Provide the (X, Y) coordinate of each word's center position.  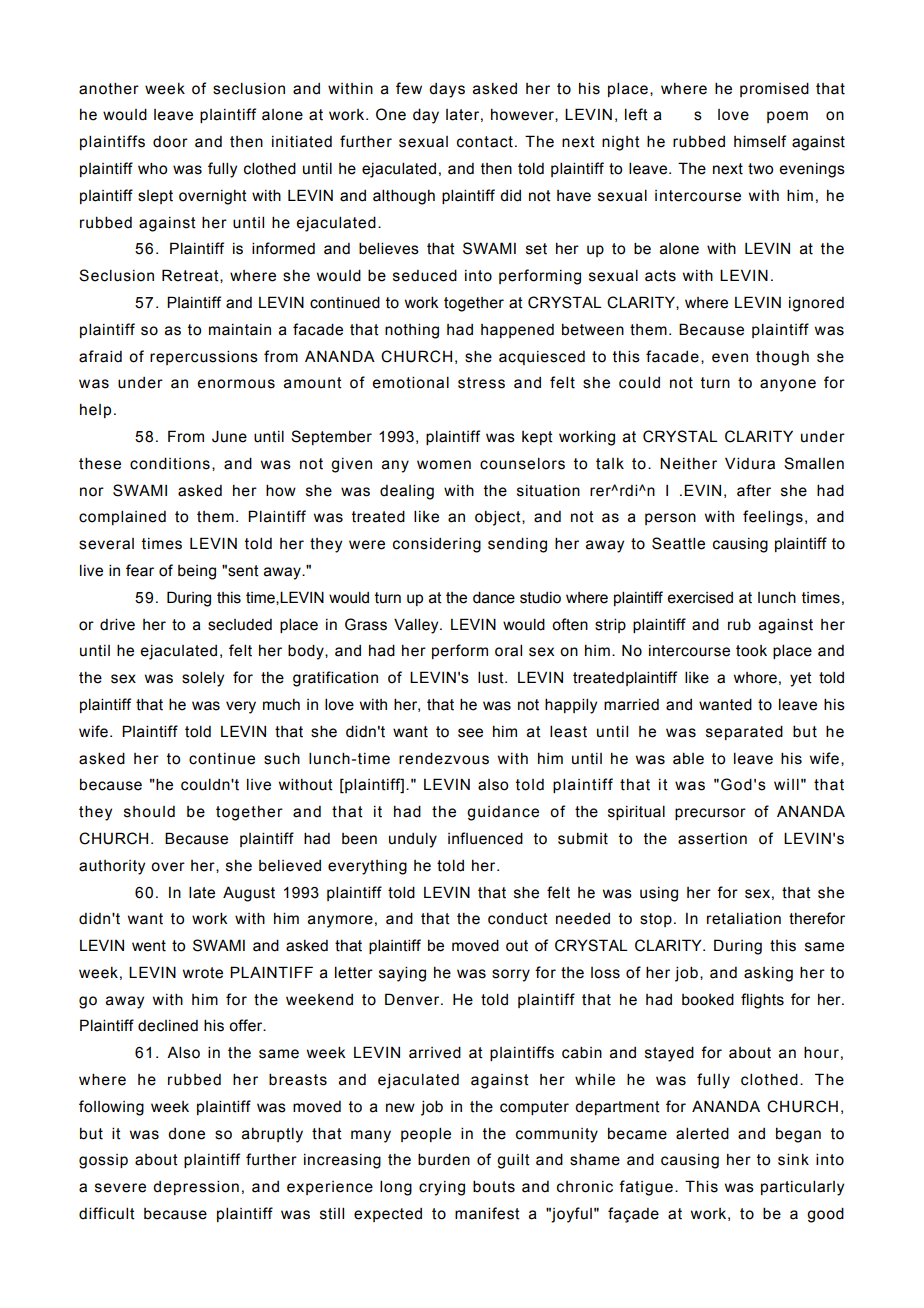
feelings (773, 518)
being (197, 572)
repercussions (204, 357)
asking (768, 974)
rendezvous (444, 758)
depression (196, 1187)
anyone (788, 385)
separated (744, 732)
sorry (511, 975)
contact (485, 142)
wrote (203, 973)
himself (760, 141)
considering (437, 545)
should (149, 812)
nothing (412, 331)
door (170, 142)
